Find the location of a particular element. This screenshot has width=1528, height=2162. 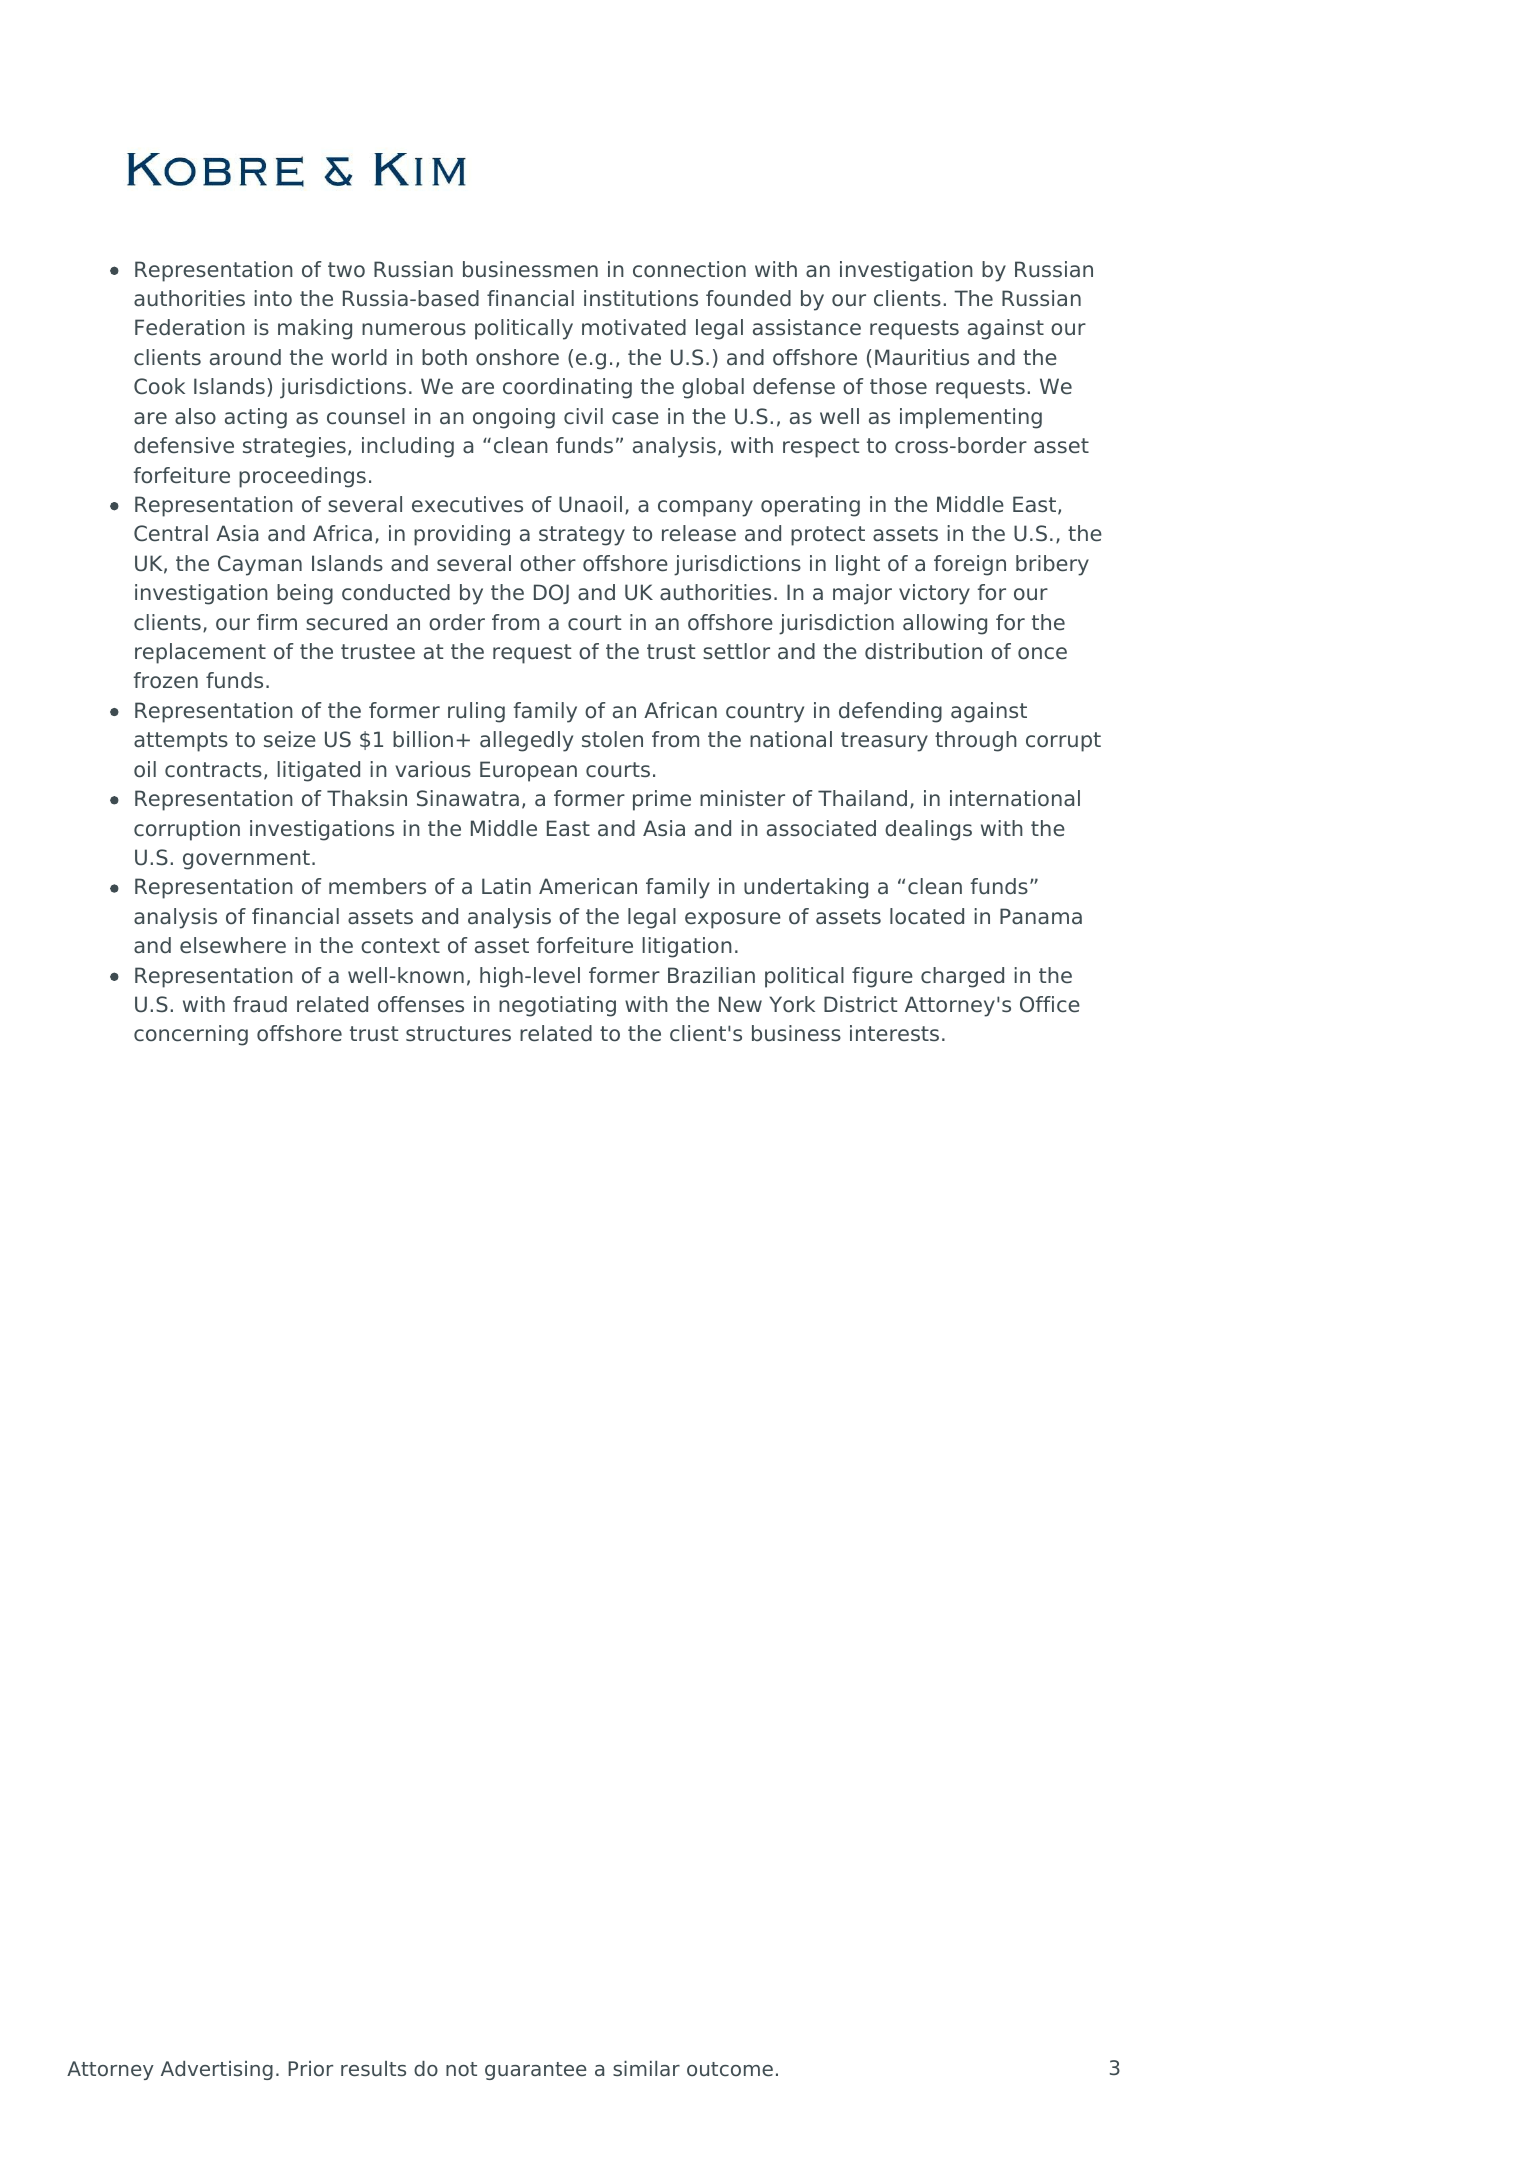

Prior is located at coordinates (310, 2068).
